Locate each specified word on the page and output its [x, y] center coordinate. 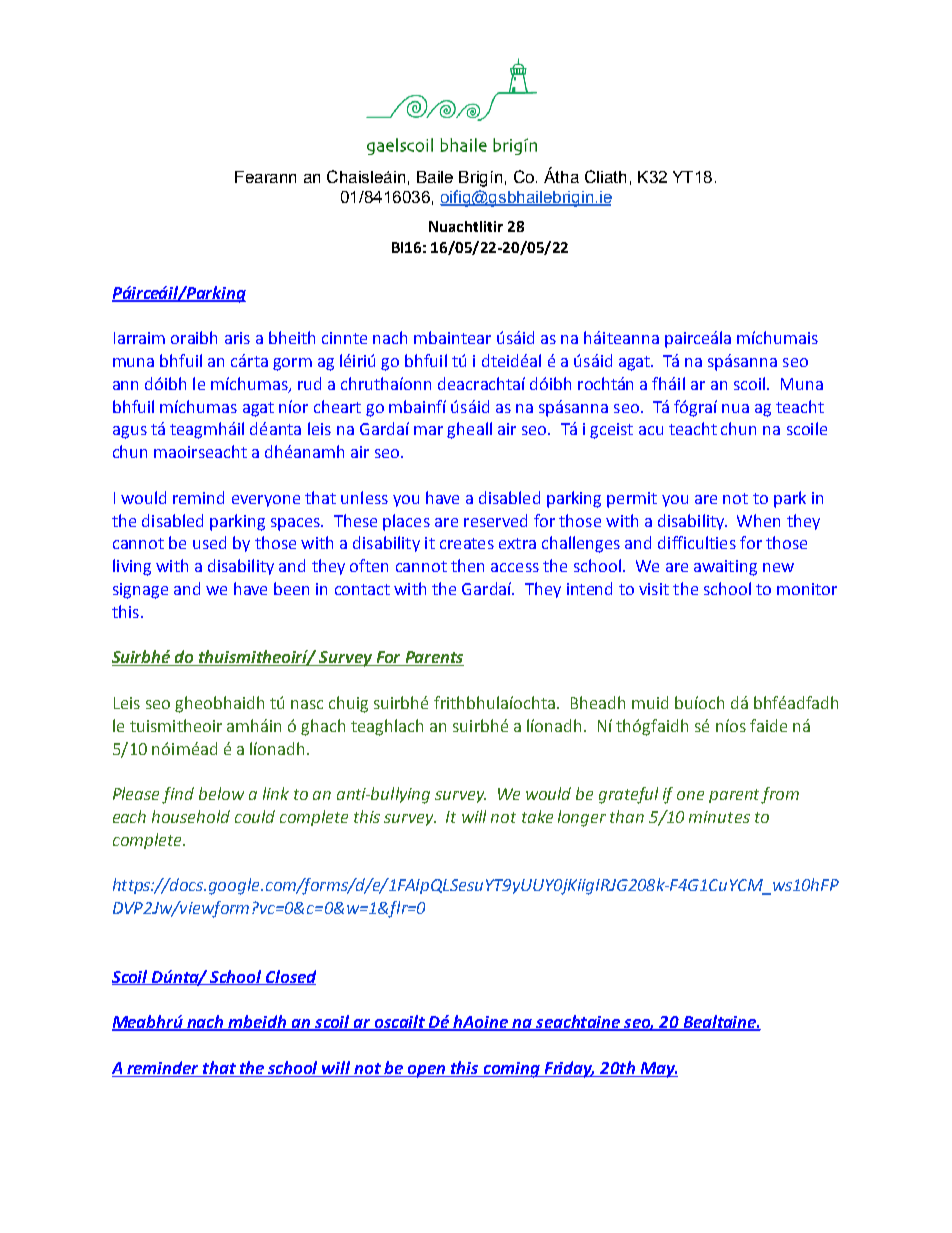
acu [651, 430]
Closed [290, 977]
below [221, 793]
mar [428, 430]
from [780, 795]
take [537, 816]
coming [511, 1070]
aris [237, 338]
